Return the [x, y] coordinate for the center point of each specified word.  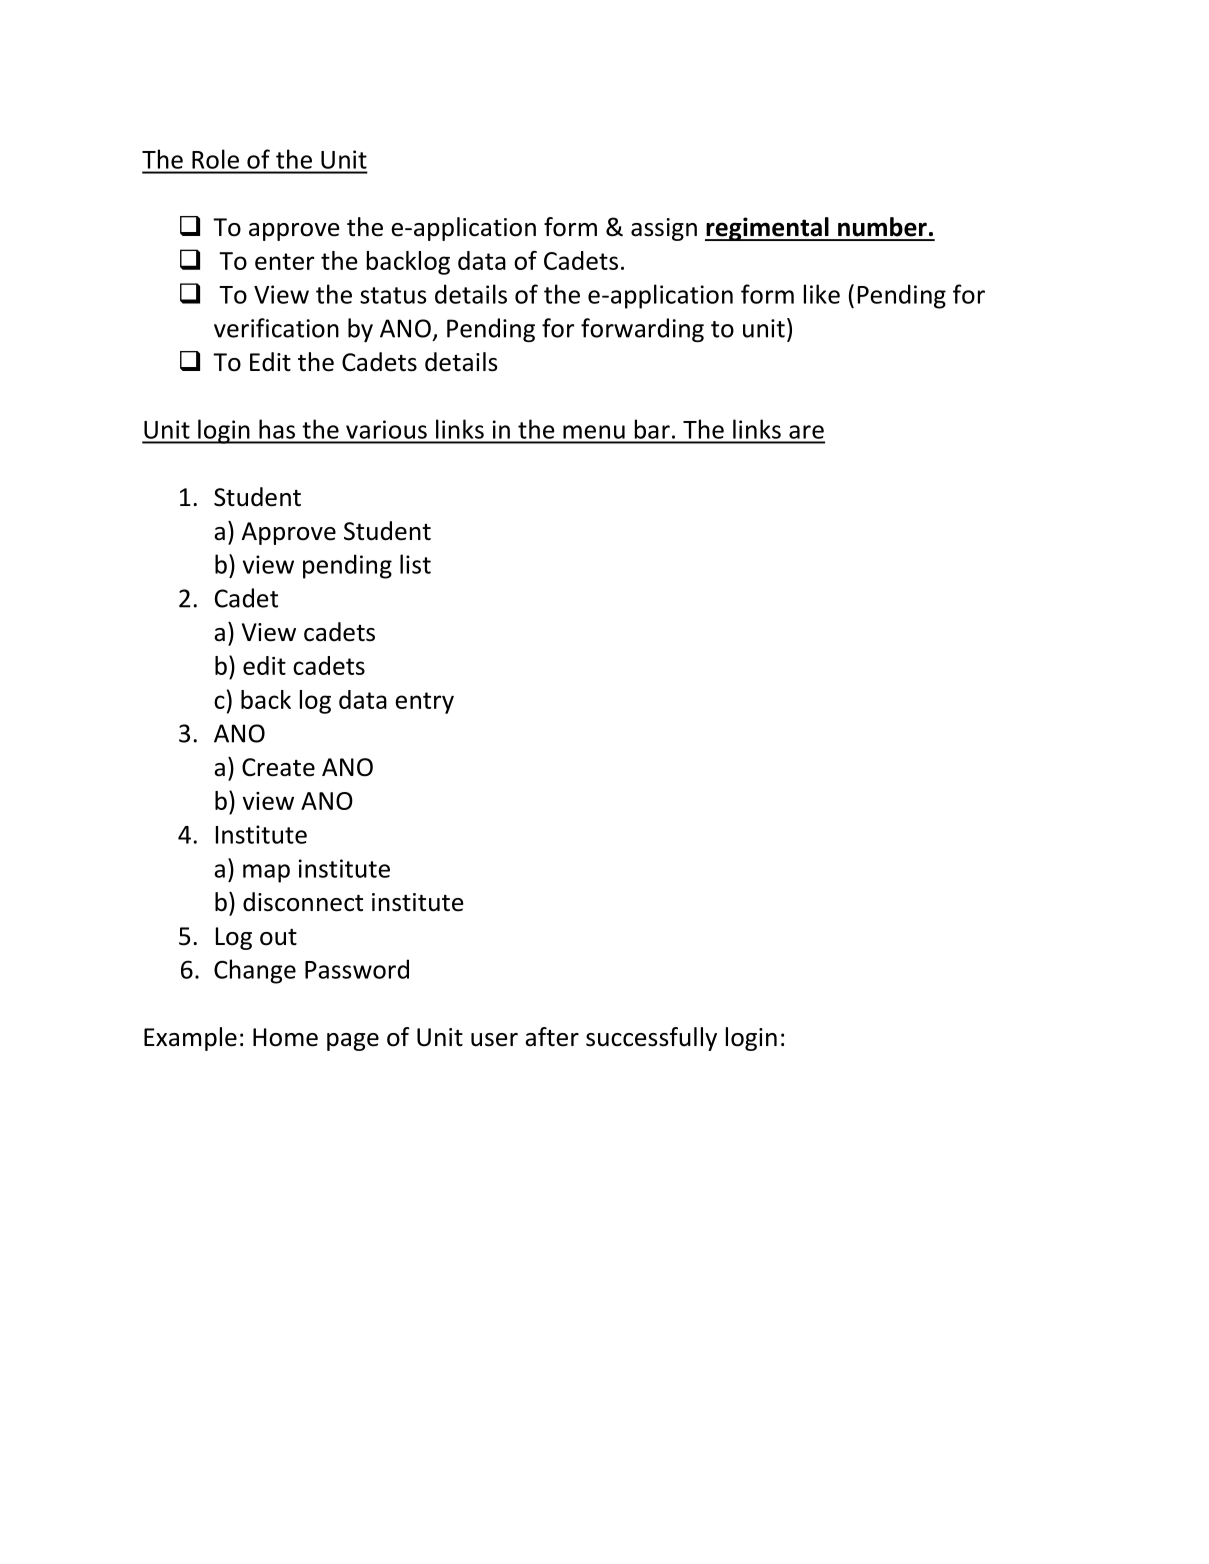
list [415, 564]
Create [278, 767]
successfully [651, 1039]
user [494, 1040]
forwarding [642, 330]
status [393, 295]
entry [424, 703]
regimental [768, 229]
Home [285, 1037]
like [822, 294]
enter [284, 261]
